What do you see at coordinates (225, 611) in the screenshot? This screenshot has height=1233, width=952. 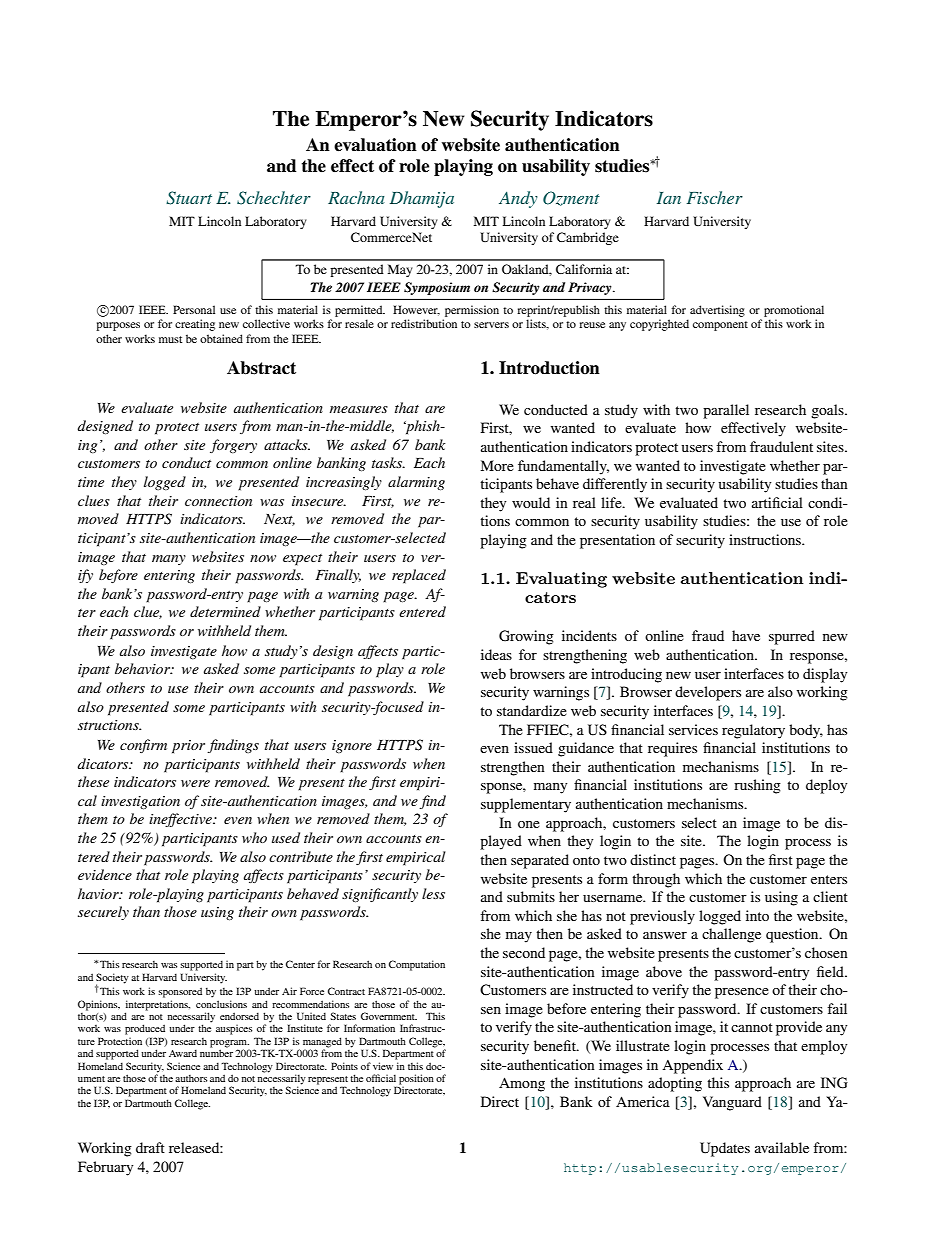 I see `determined` at bounding box center [225, 611].
